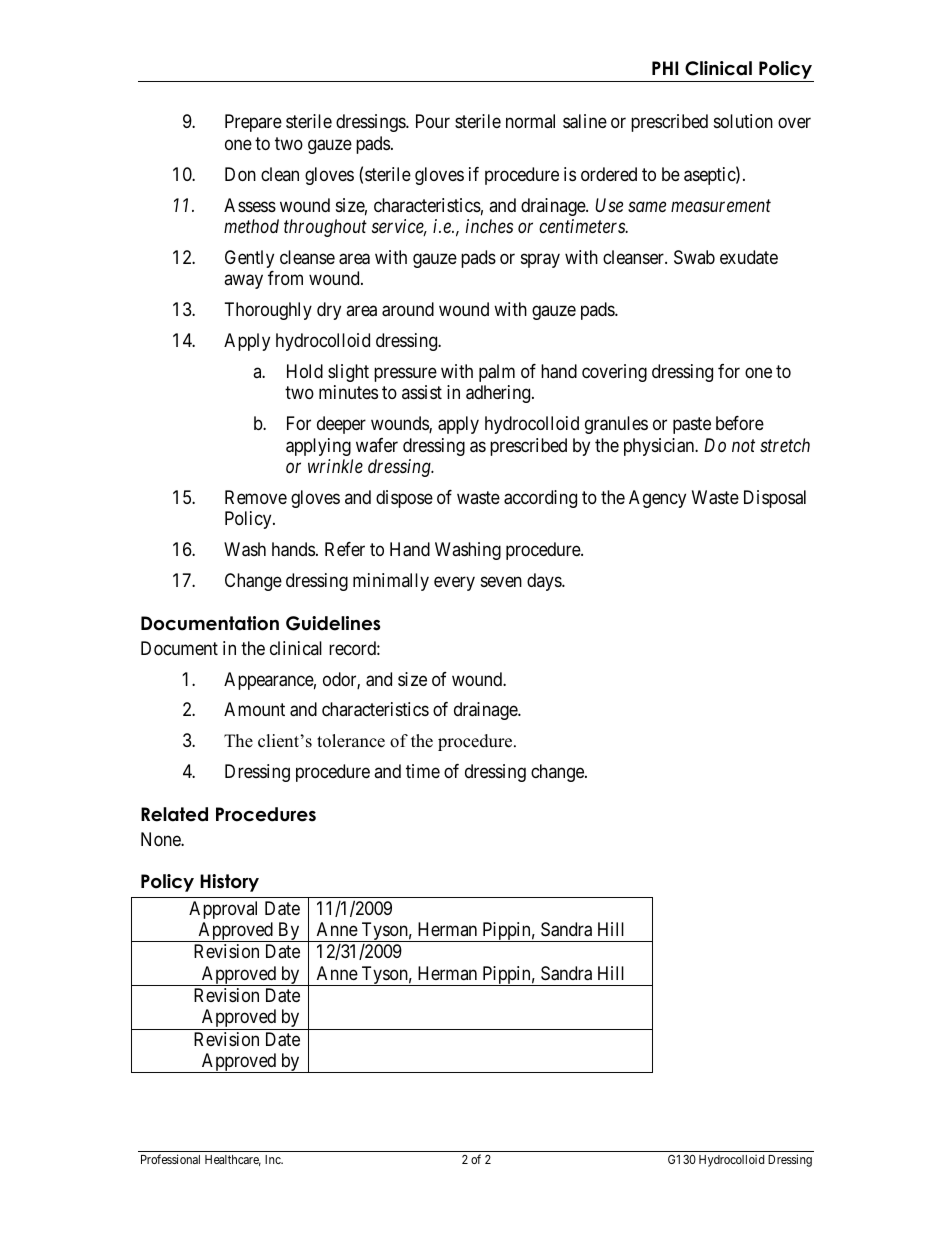  Describe the element at coordinates (433, 121) in the page. I see `Pour` at that location.
